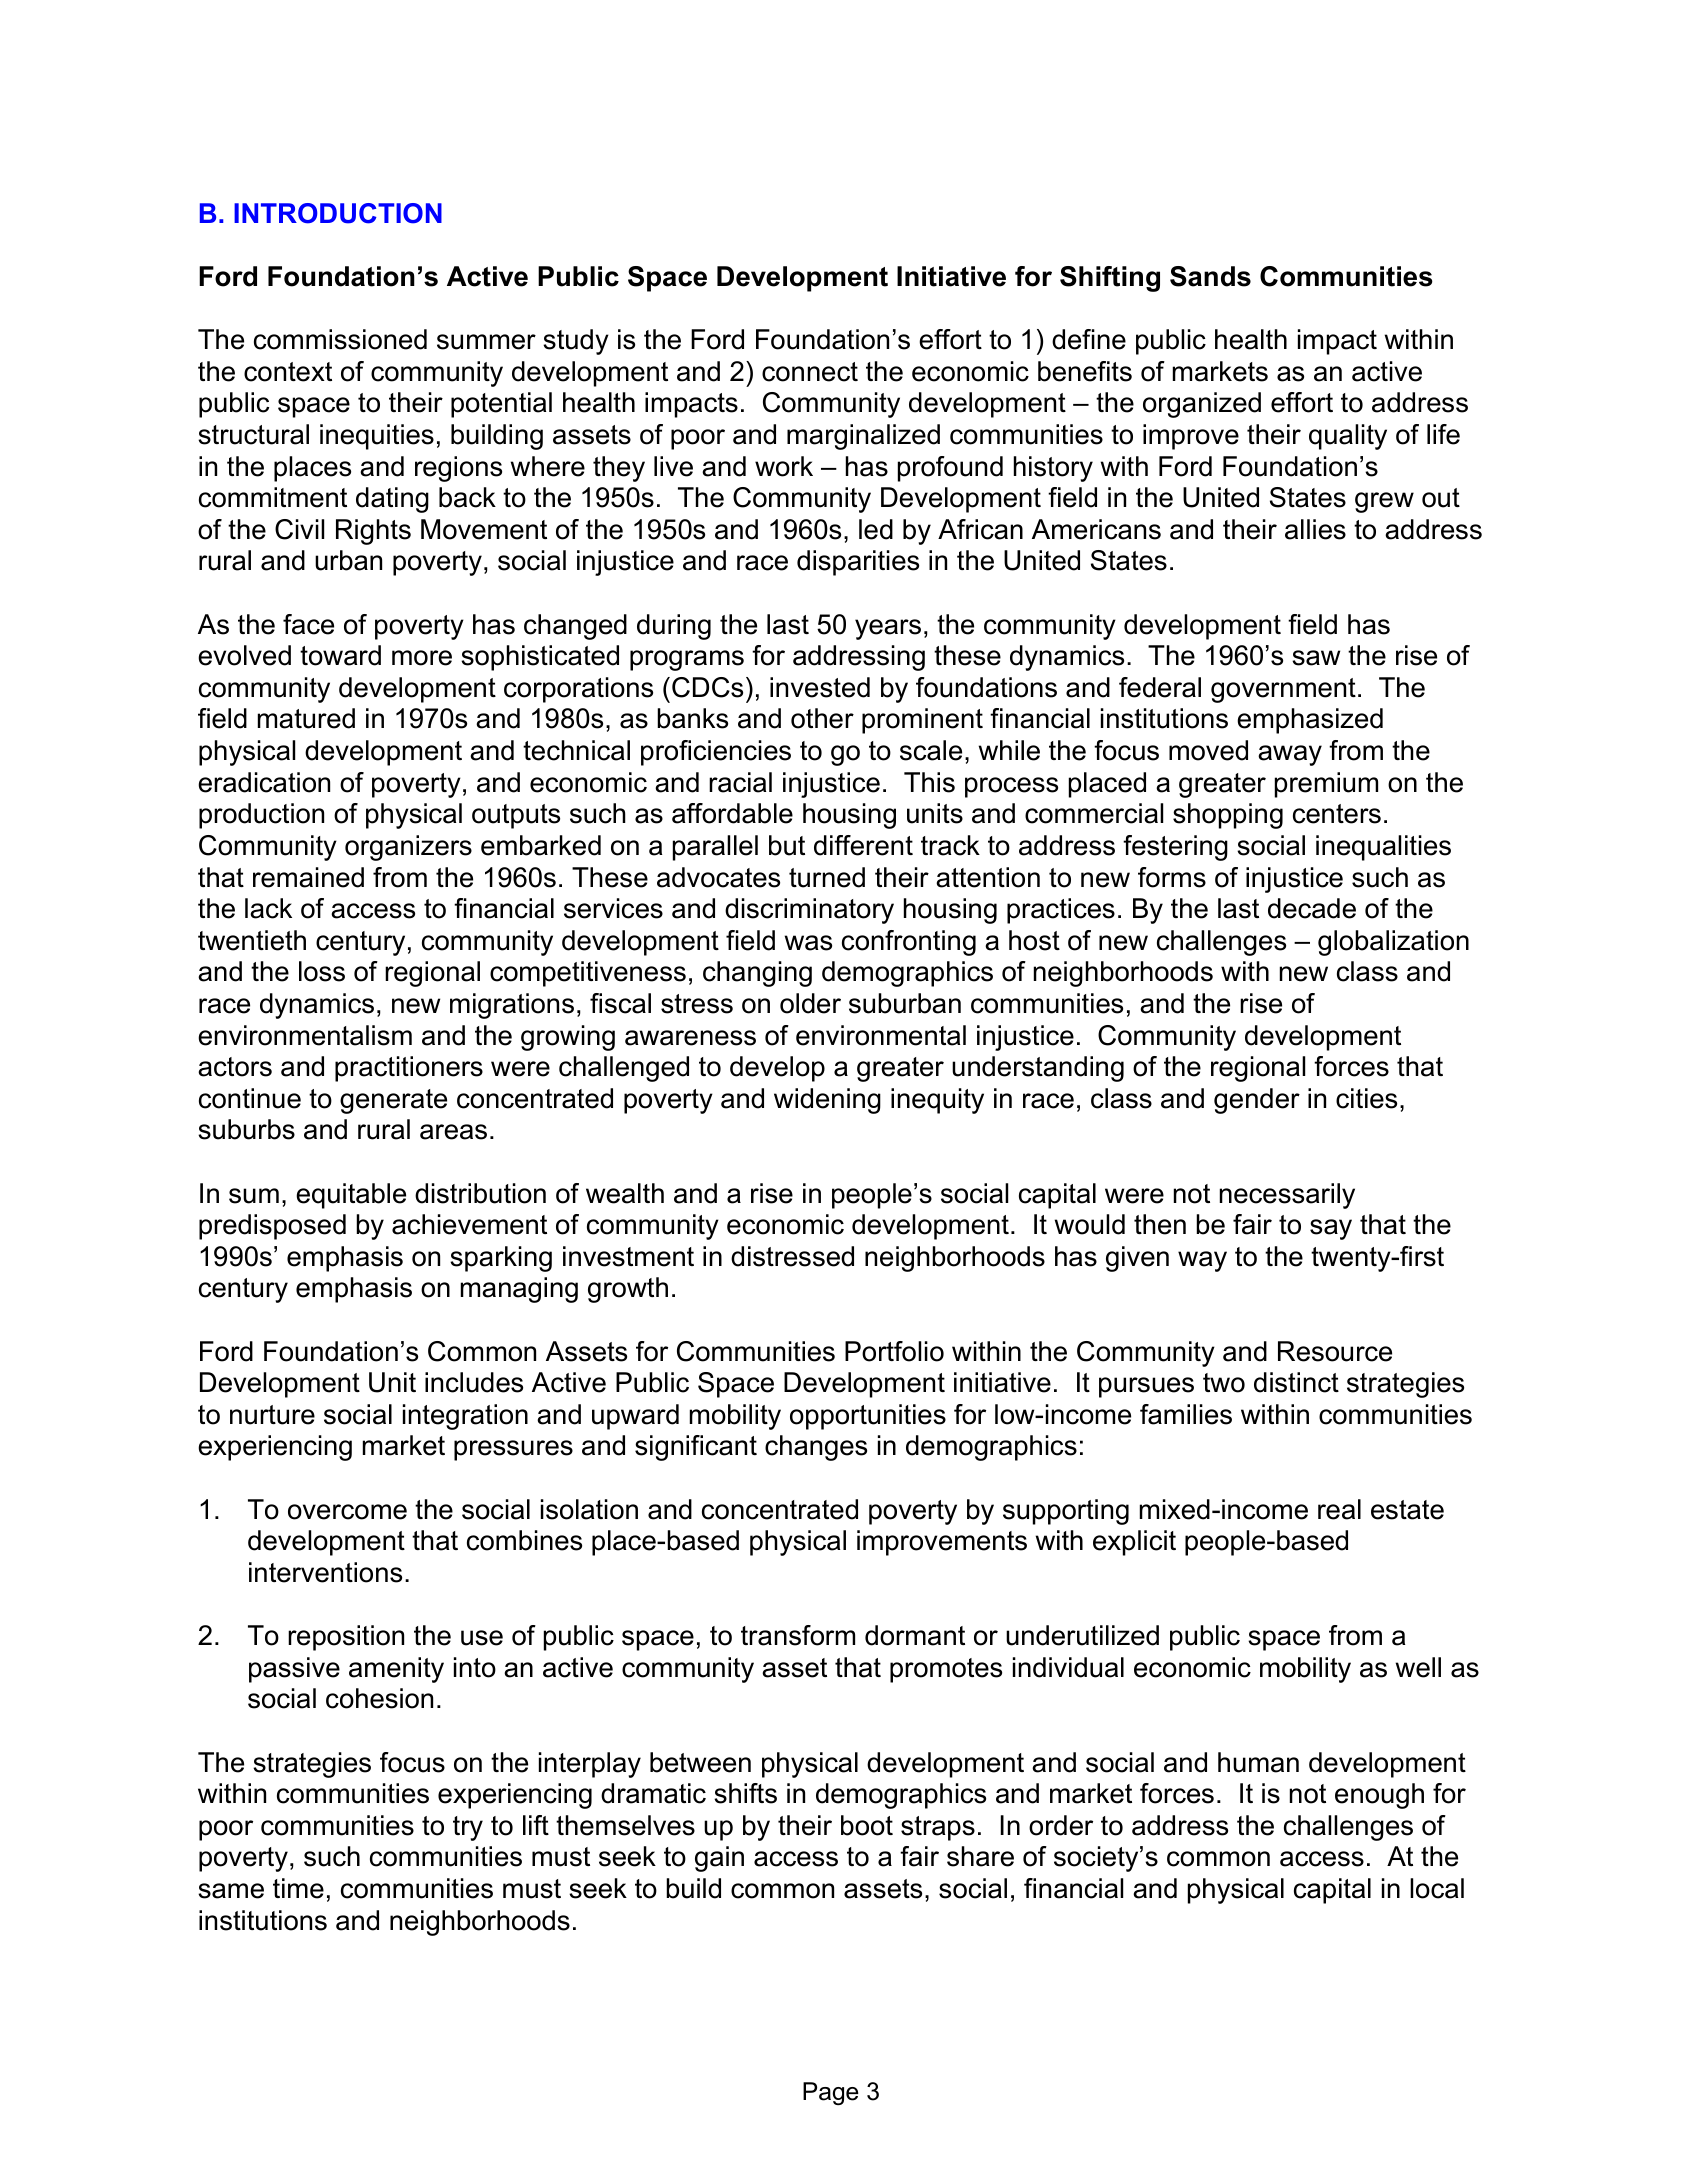 This screenshot has height=2177, width=1682. I want to click on time, so click(298, 1888).
